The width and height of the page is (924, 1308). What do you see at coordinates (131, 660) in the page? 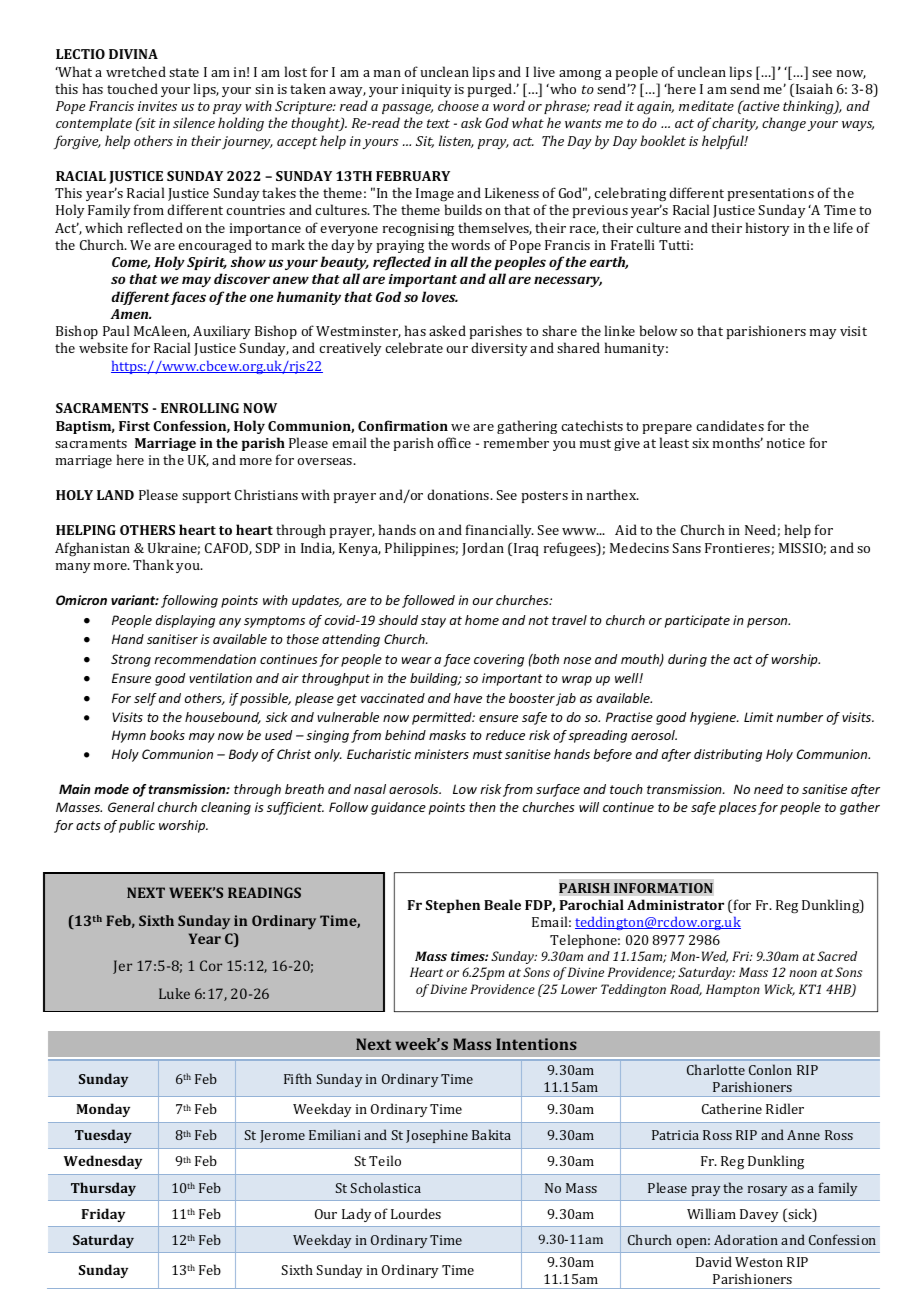
I see `Strong` at bounding box center [131, 660].
